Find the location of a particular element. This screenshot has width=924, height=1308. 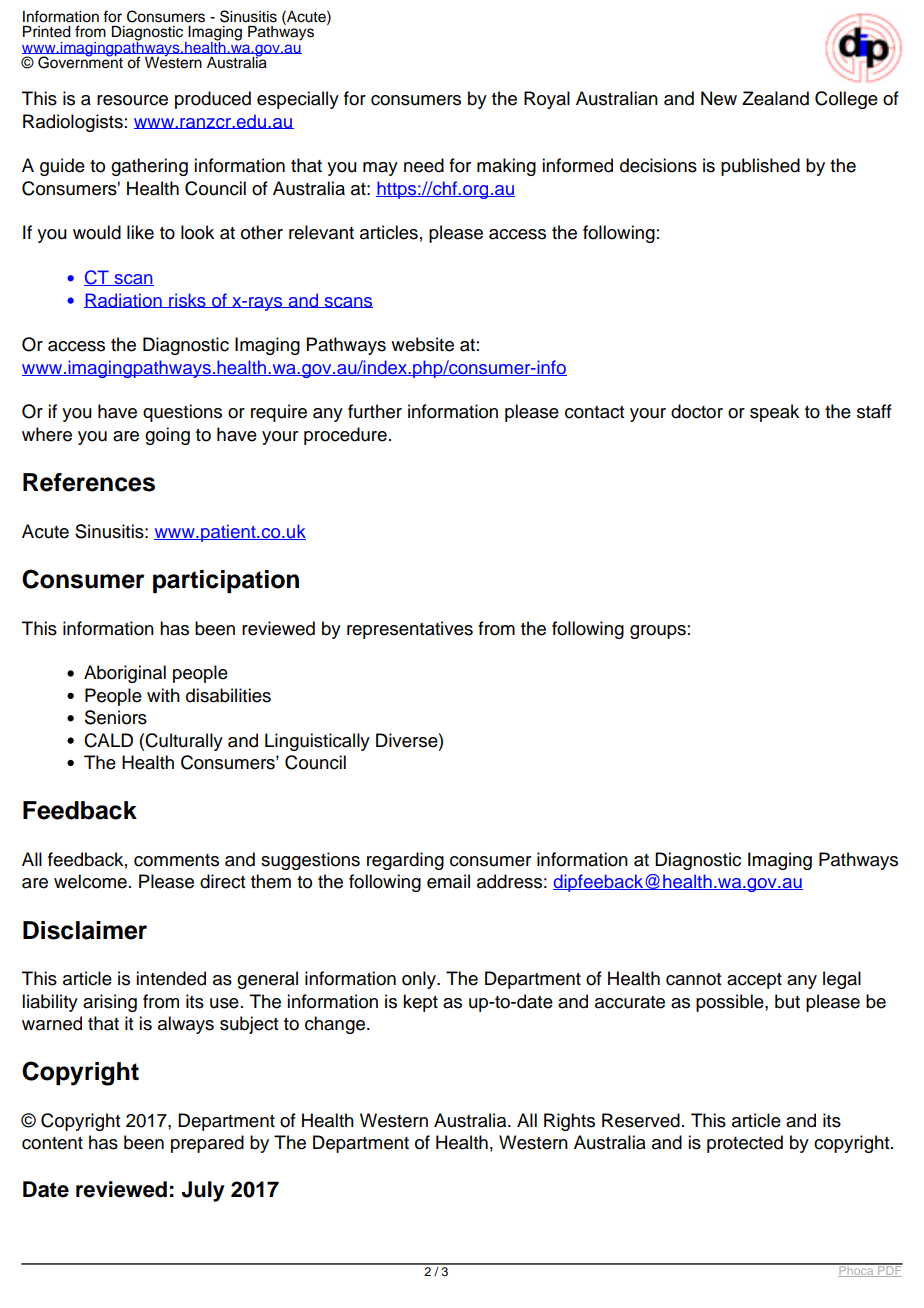

Culturally is located at coordinates (184, 742).
